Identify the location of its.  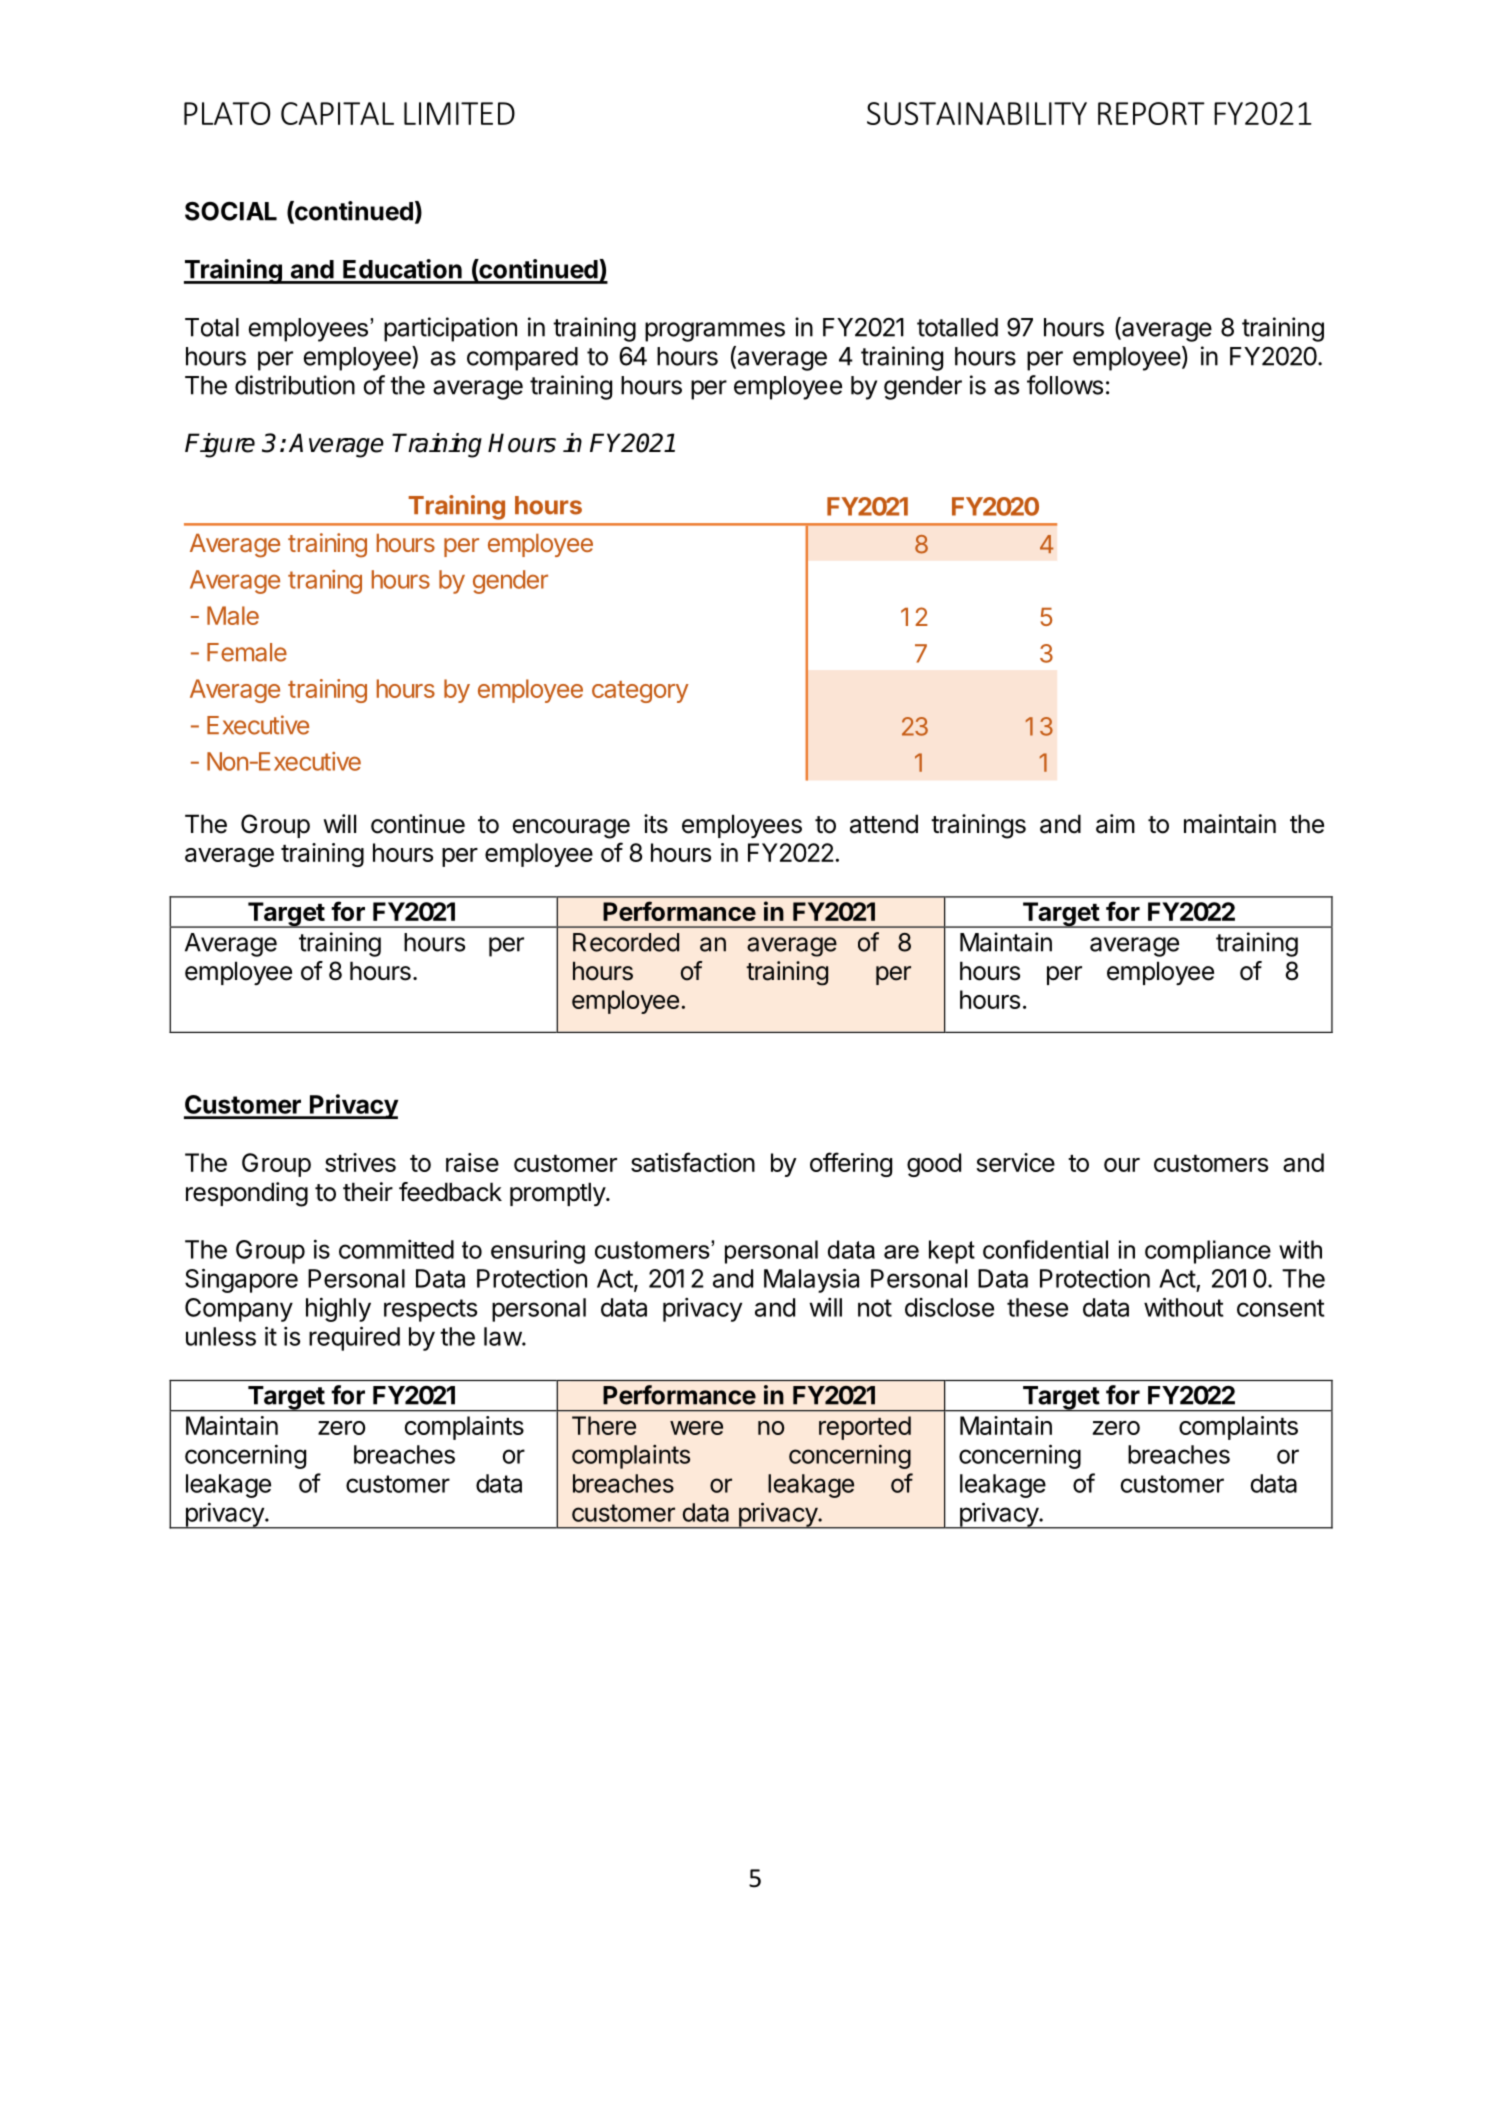
(656, 824).
